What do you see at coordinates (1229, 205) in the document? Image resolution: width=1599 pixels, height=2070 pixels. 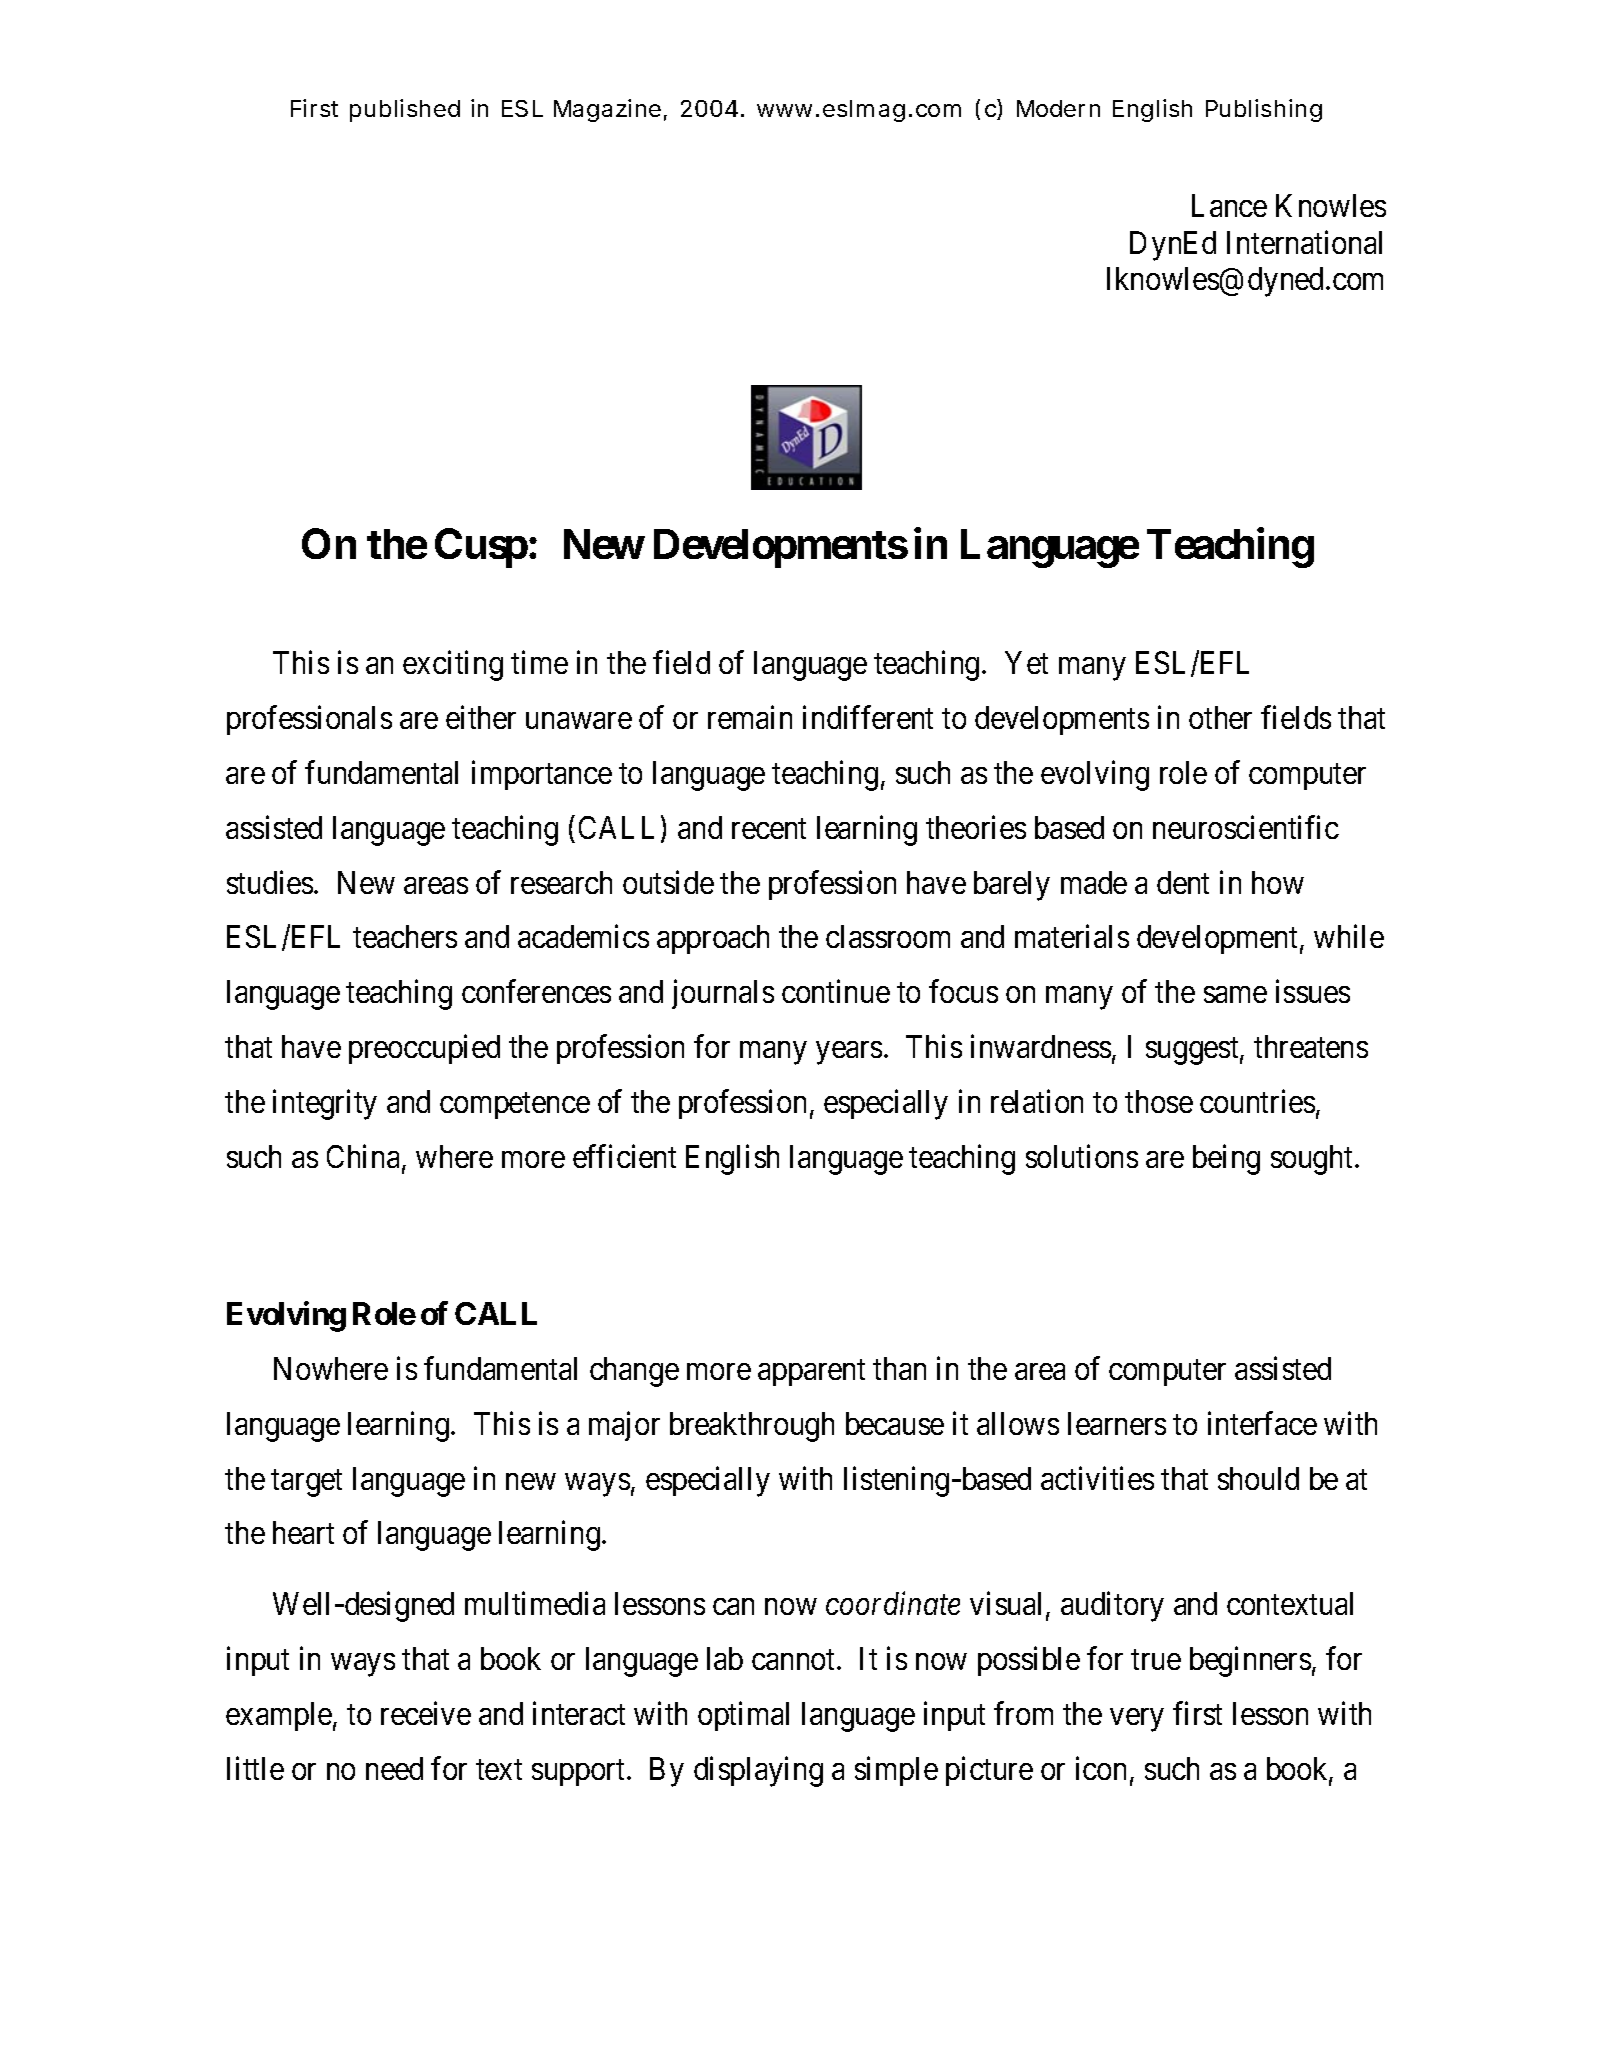 I see `Lance` at bounding box center [1229, 205].
